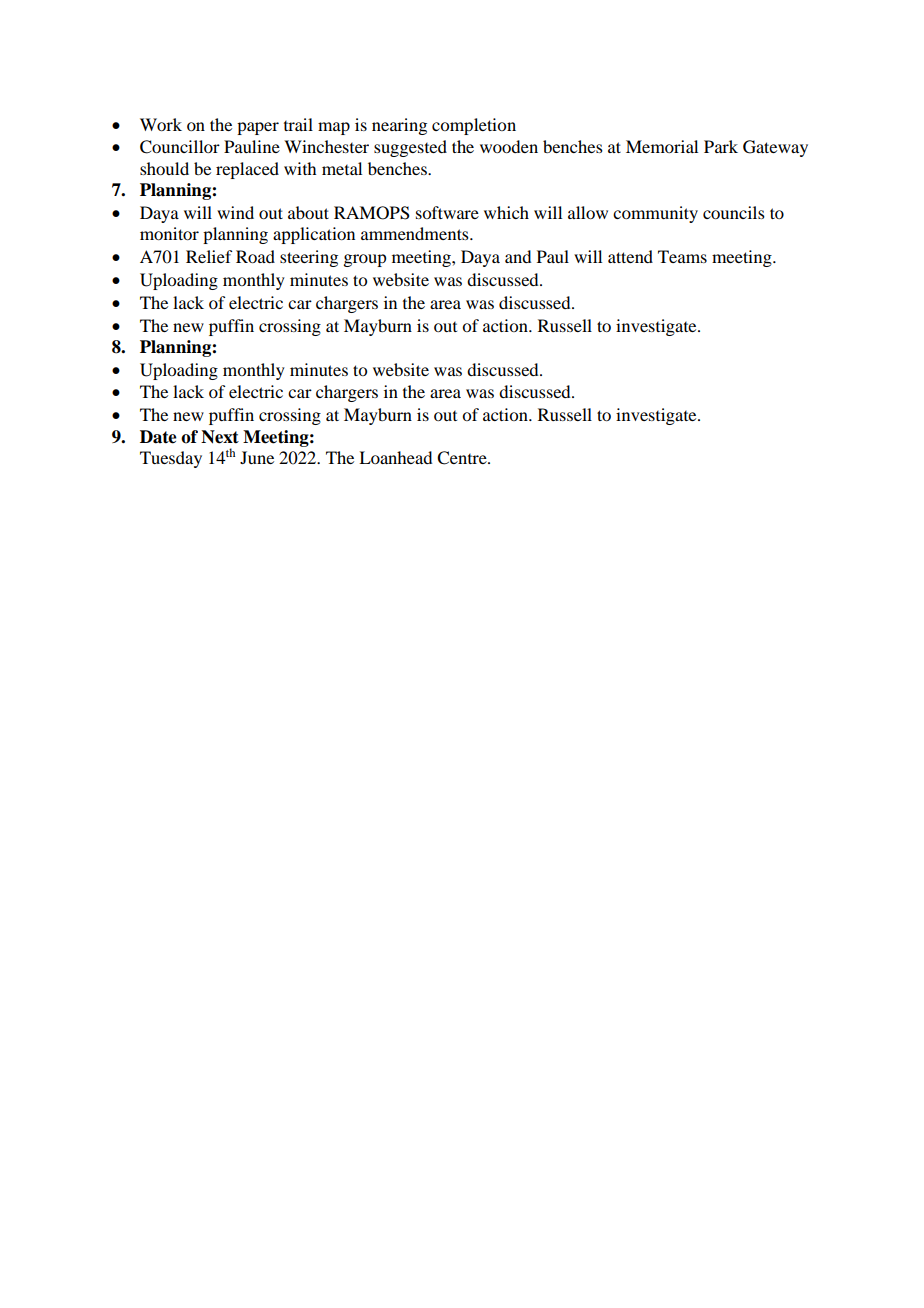  Describe the element at coordinates (630, 256) in the page. I see `attend` at that location.
